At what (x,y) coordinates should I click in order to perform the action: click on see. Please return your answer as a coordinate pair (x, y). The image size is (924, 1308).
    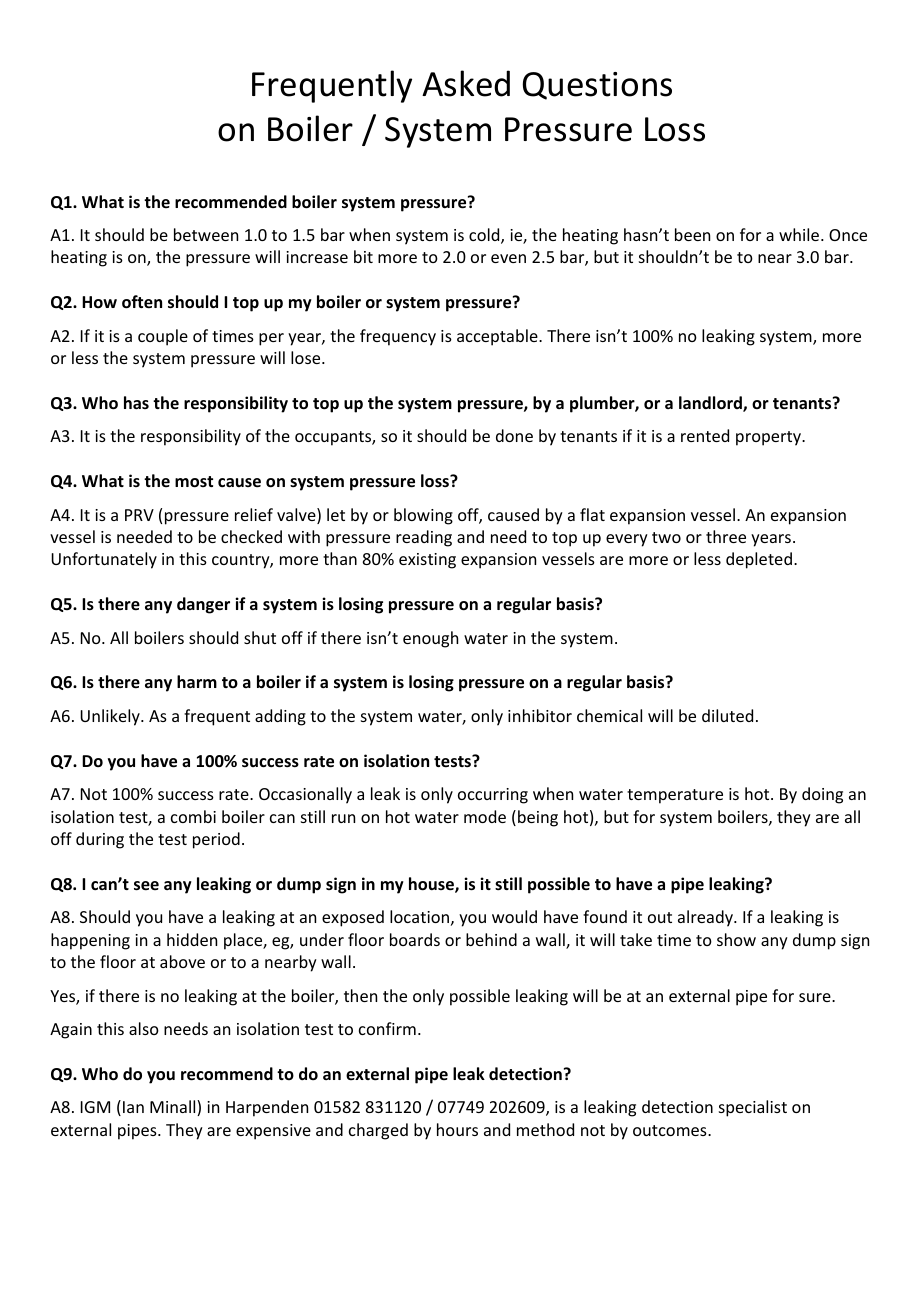
    Looking at the image, I should click on (146, 886).
